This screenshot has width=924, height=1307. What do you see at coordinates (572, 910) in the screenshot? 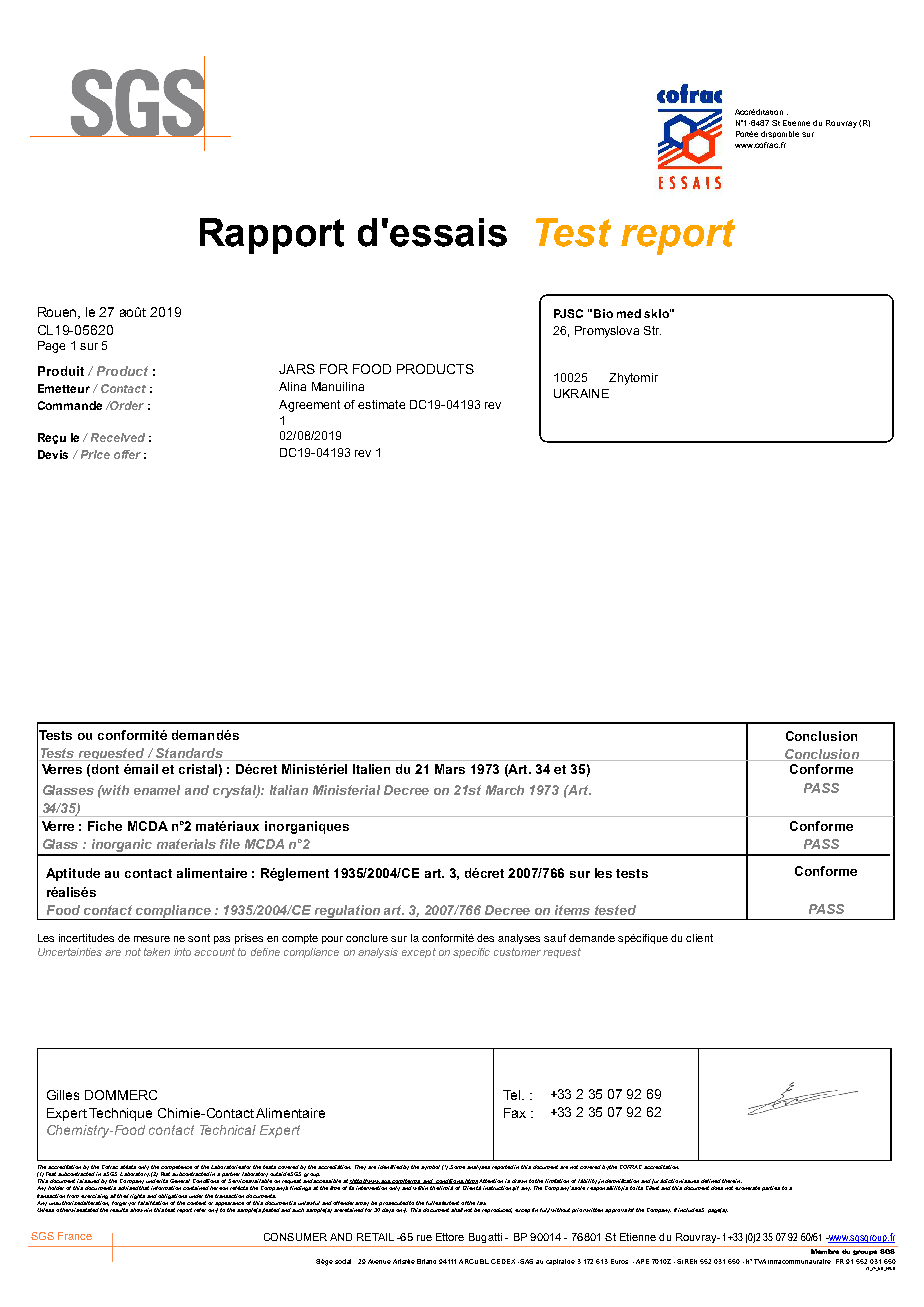
I see `items` at bounding box center [572, 910].
